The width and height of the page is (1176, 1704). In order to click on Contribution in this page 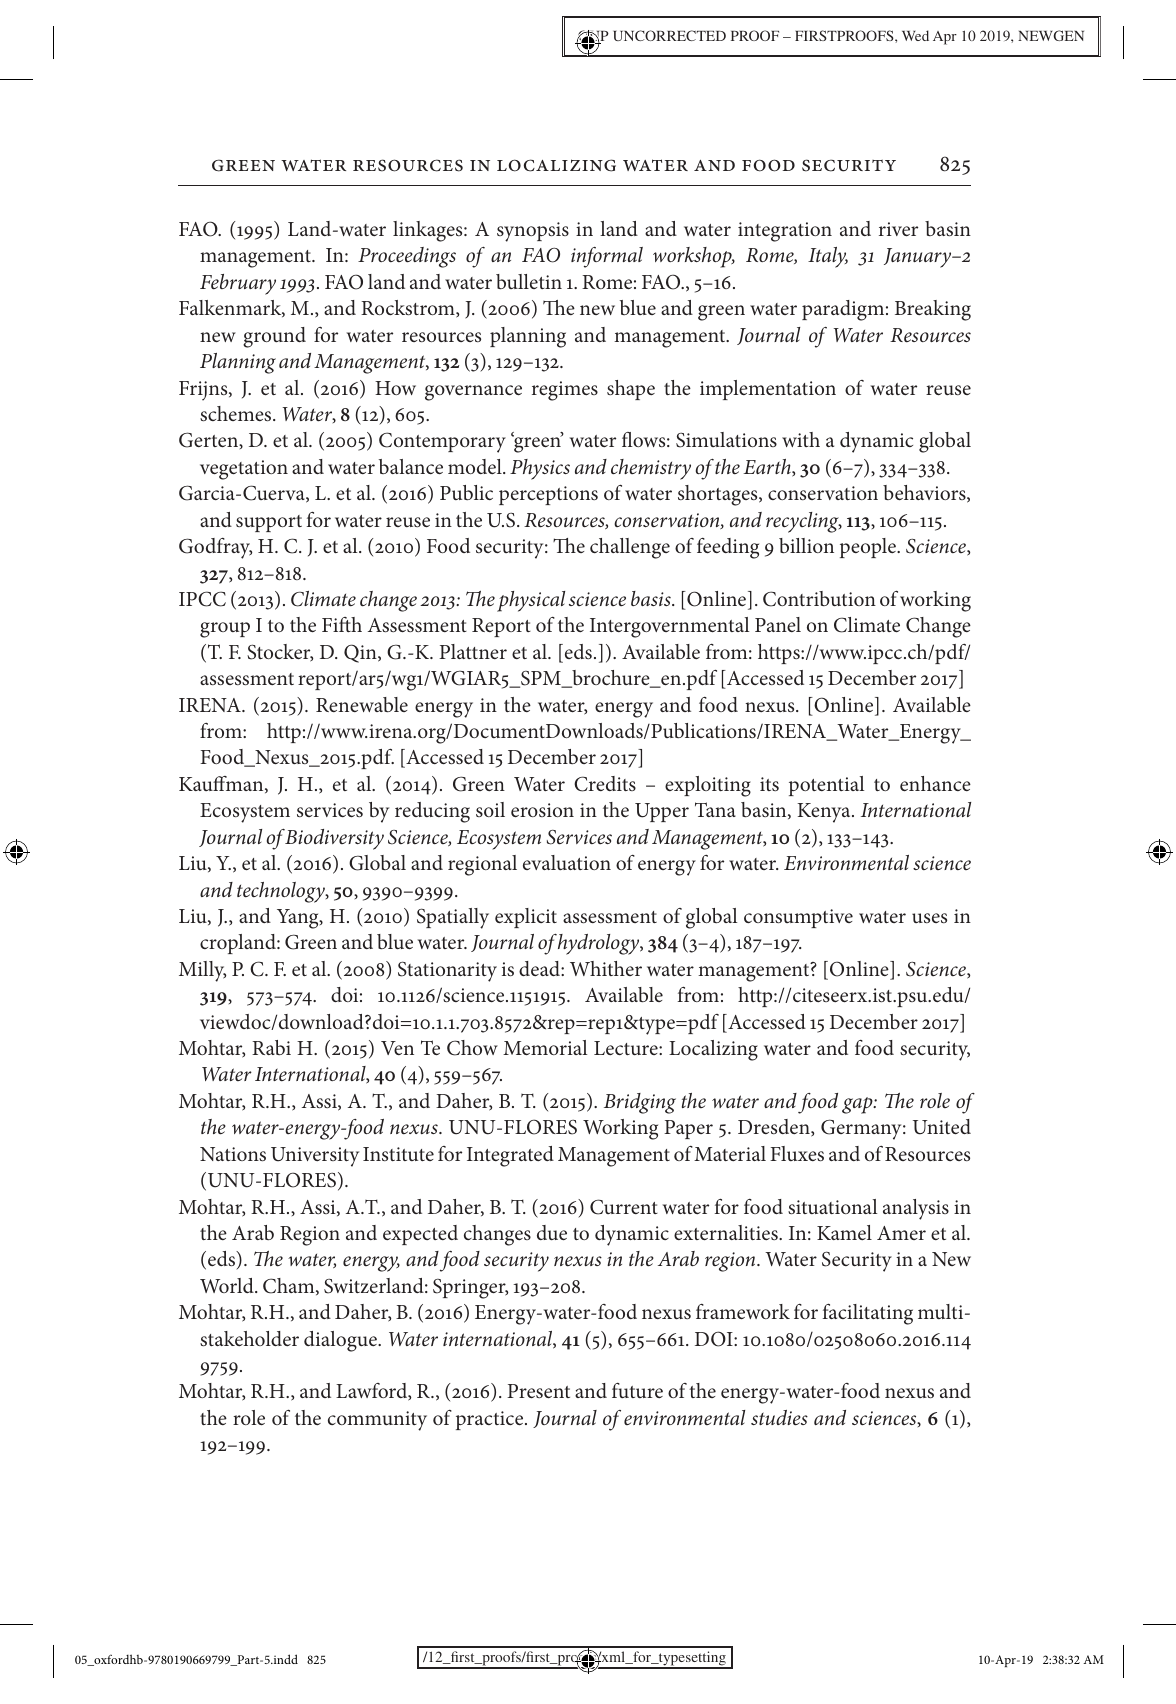, I will do `click(819, 599)`.
